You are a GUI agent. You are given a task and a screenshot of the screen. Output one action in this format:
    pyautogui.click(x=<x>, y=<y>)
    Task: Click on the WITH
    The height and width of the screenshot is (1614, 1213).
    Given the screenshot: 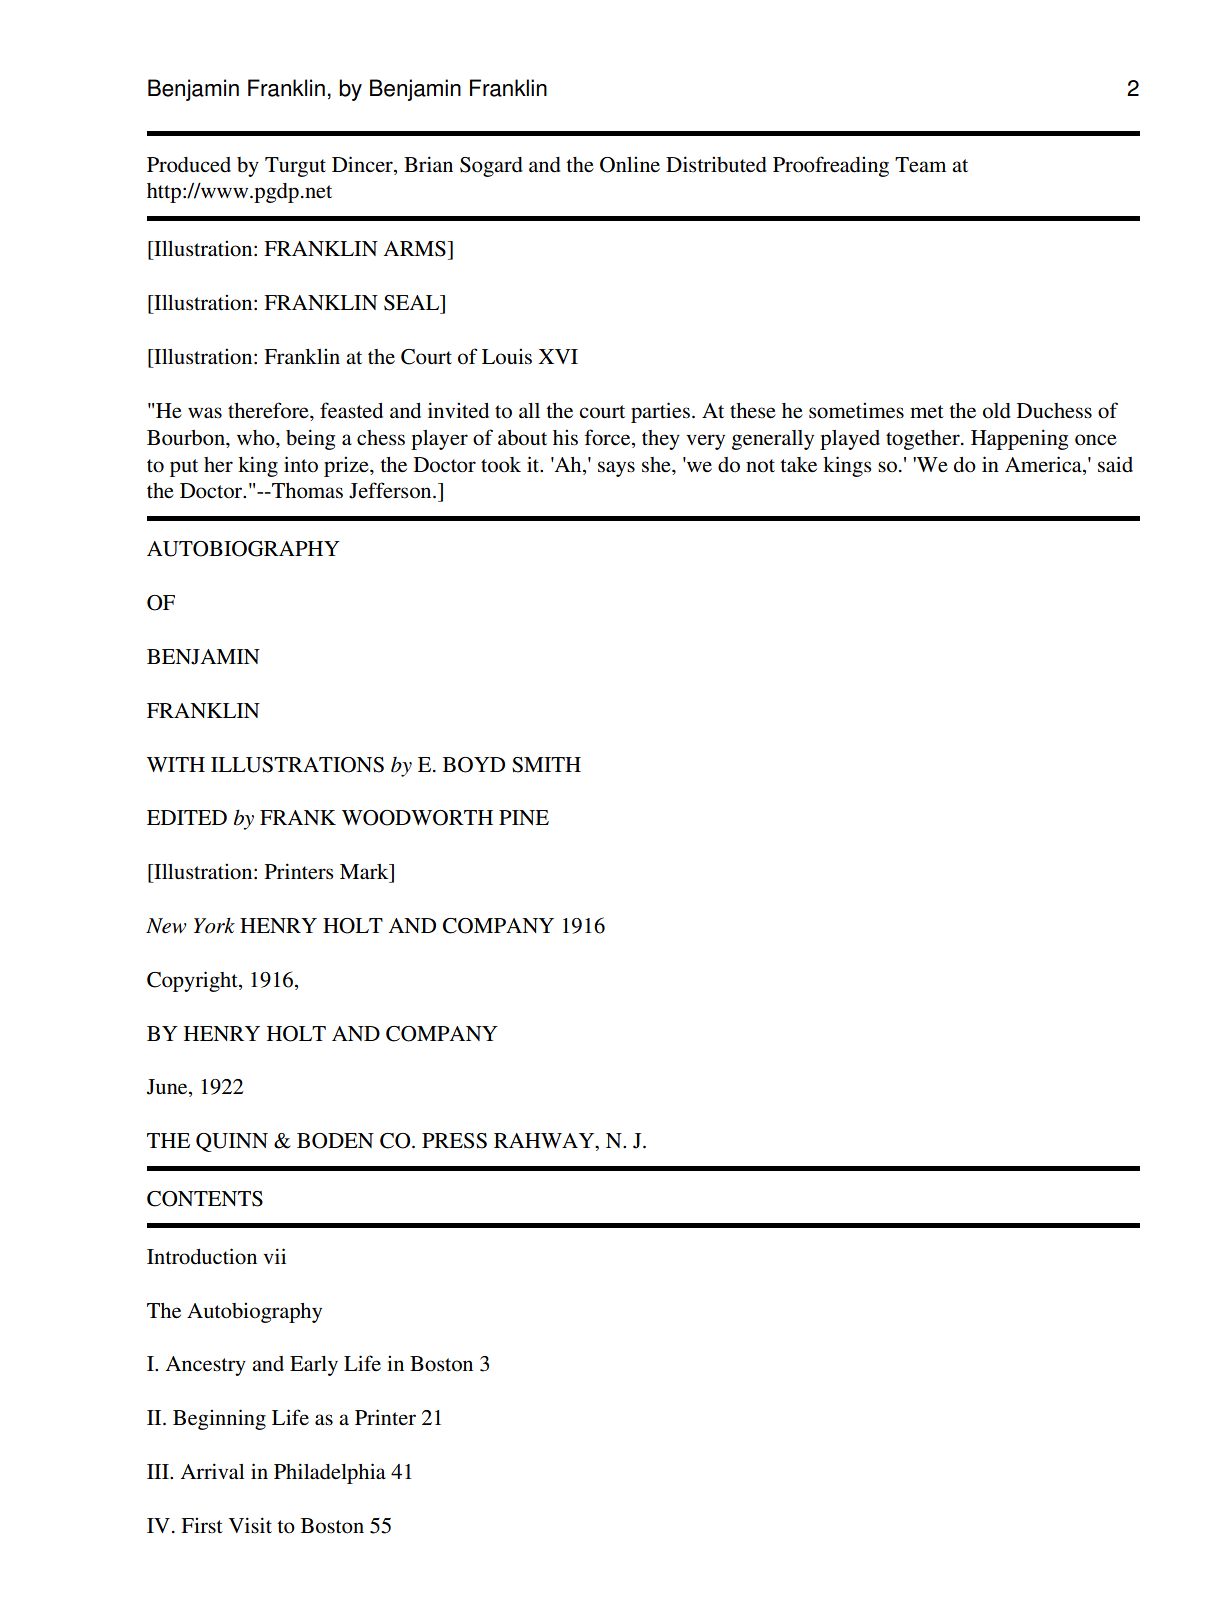 What is the action you would take?
    pyautogui.click(x=176, y=764)
